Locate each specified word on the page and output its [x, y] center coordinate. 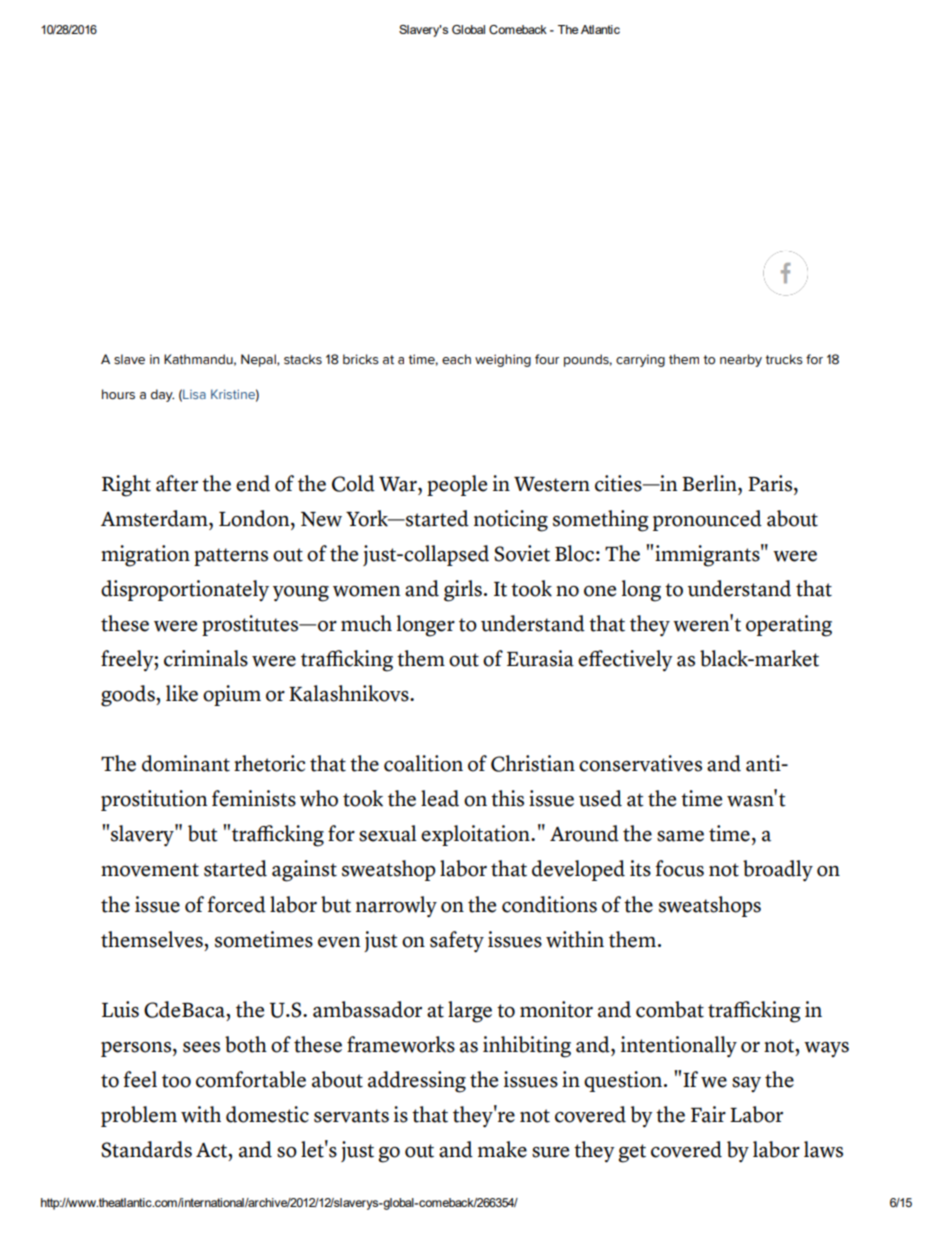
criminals [206, 658]
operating [789, 626]
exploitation [476, 835]
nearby [741, 360]
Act [213, 1151]
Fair [708, 1114]
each [456, 359]
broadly [778, 871]
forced [236, 904]
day [162, 395]
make [502, 1149]
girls [463, 591]
